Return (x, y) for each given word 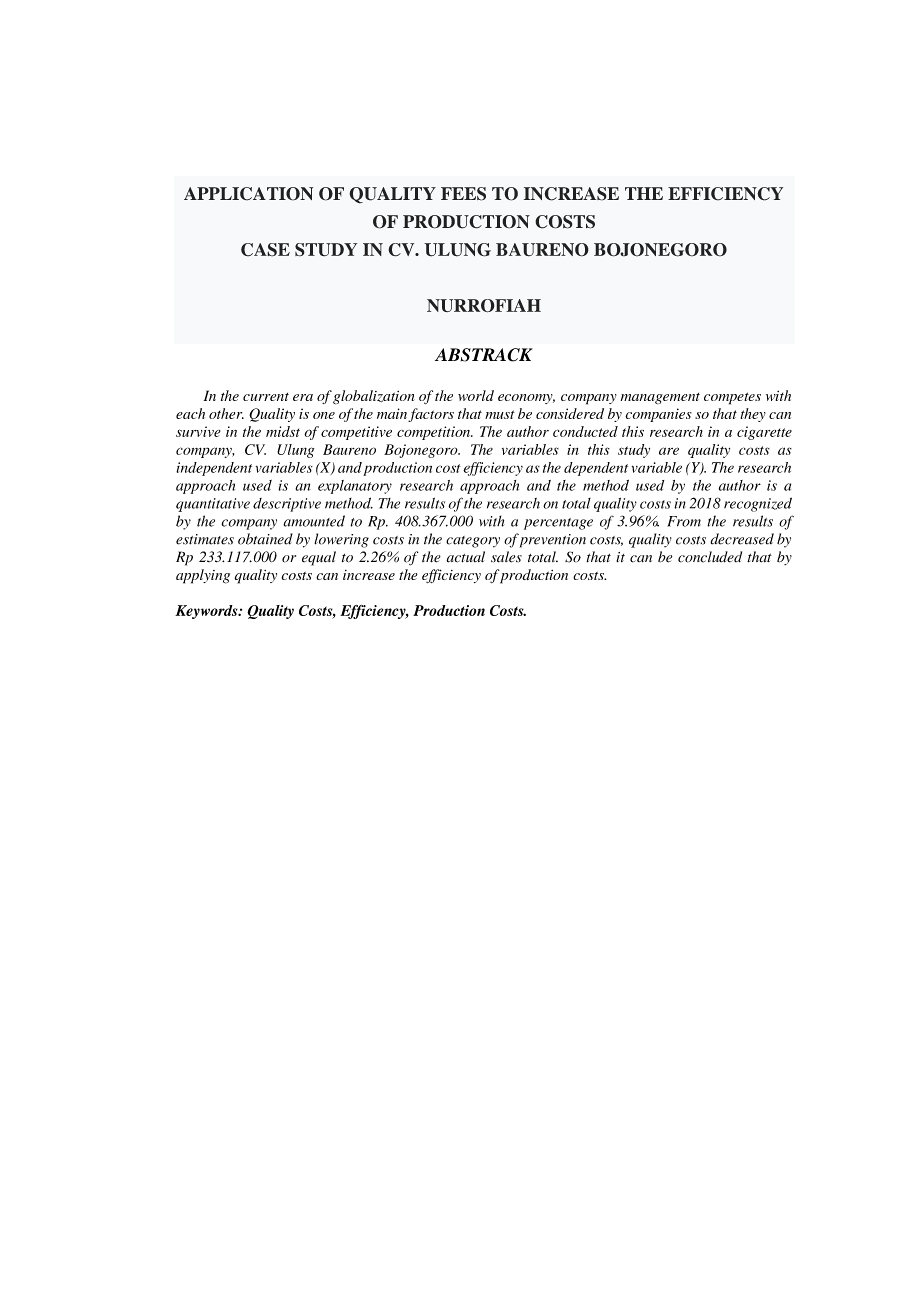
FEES (463, 194)
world (476, 395)
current (266, 397)
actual (465, 557)
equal (319, 558)
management (660, 398)
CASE (265, 250)
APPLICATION (248, 194)
